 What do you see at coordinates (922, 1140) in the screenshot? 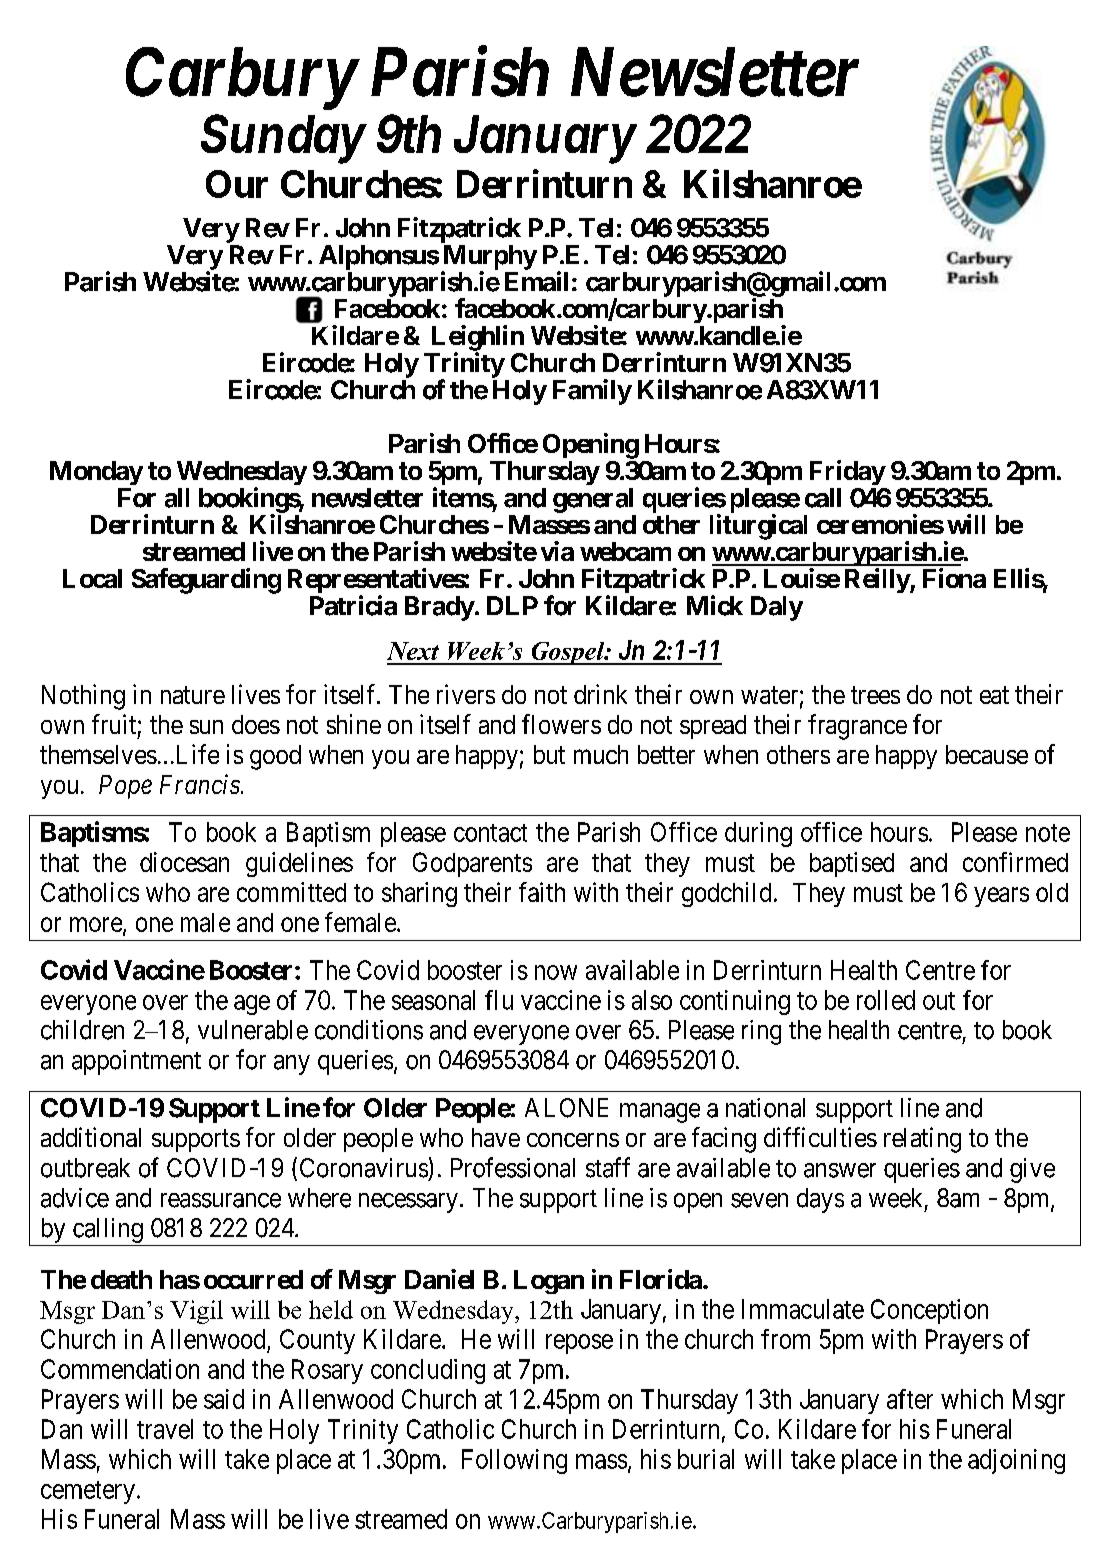
I see `relating` at bounding box center [922, 1140].
